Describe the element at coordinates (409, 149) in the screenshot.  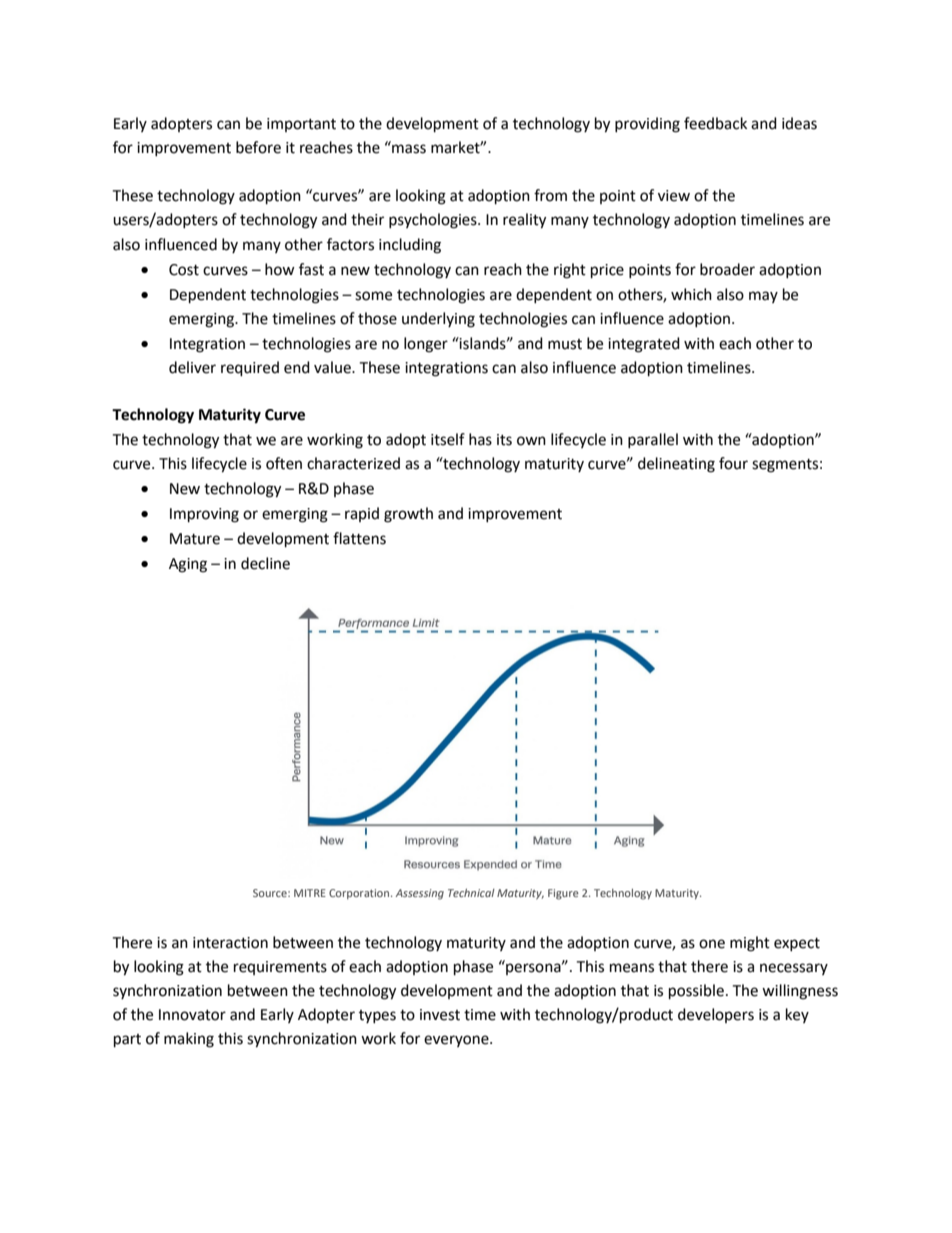
I see `mass` at that location.
